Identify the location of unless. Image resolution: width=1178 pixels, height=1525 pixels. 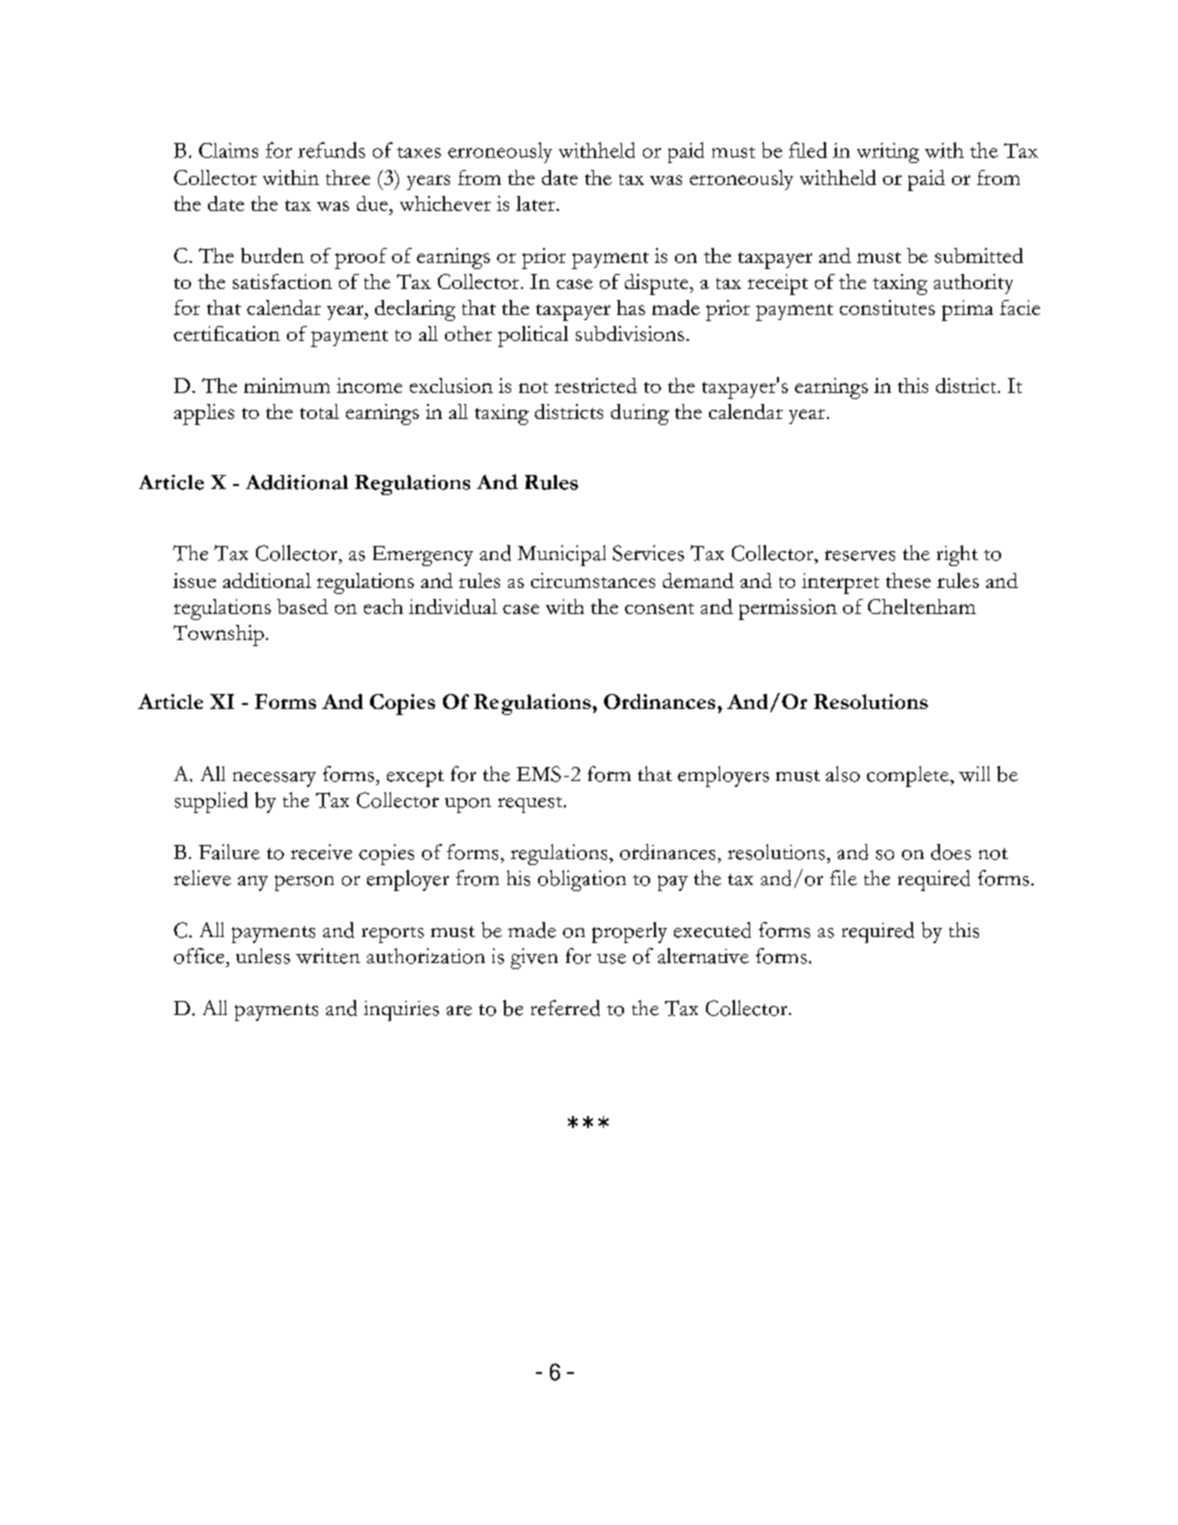
(263, 956).
